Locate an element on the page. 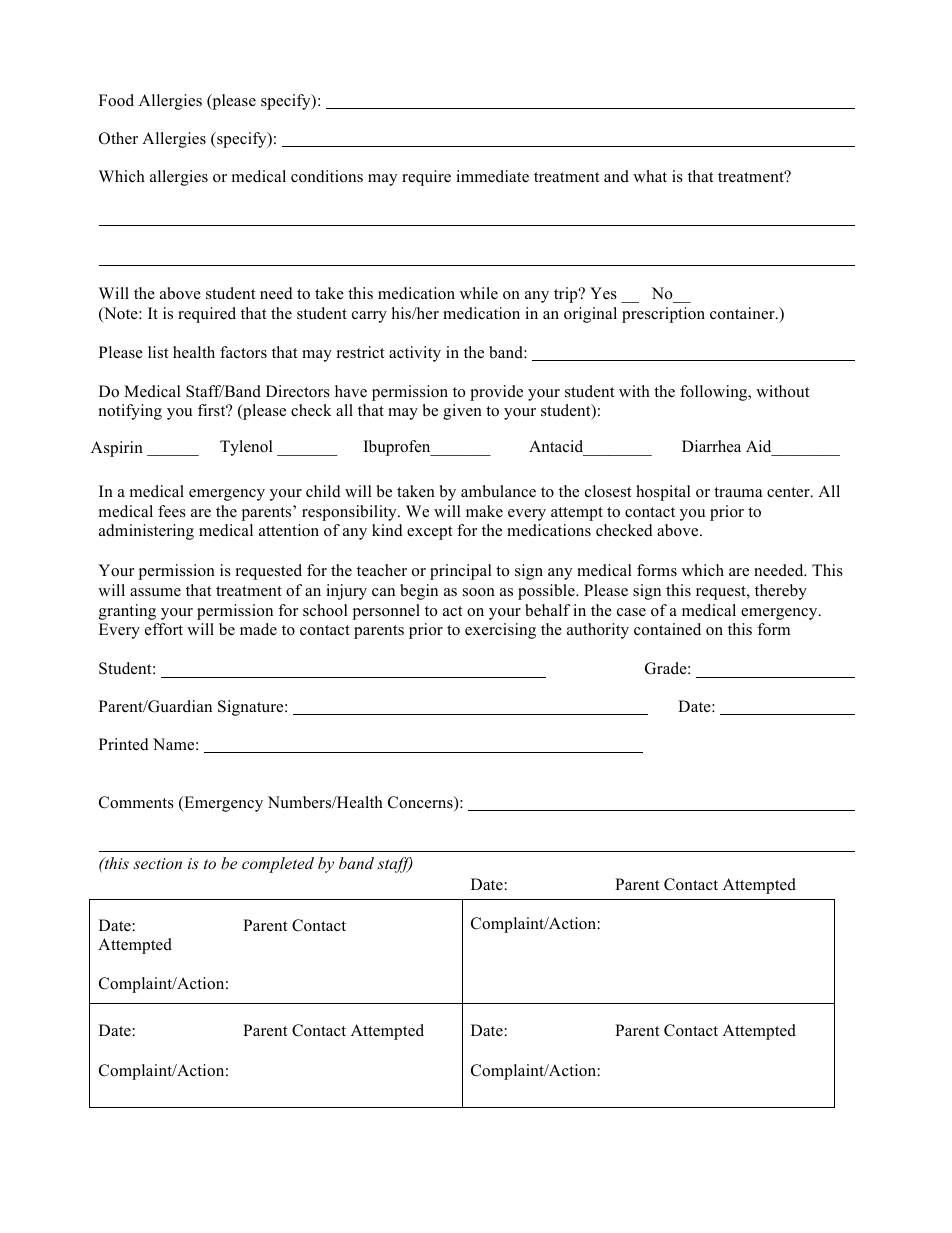 This image has width=952, height=1233. contained is located at coordinates (667, 629).
